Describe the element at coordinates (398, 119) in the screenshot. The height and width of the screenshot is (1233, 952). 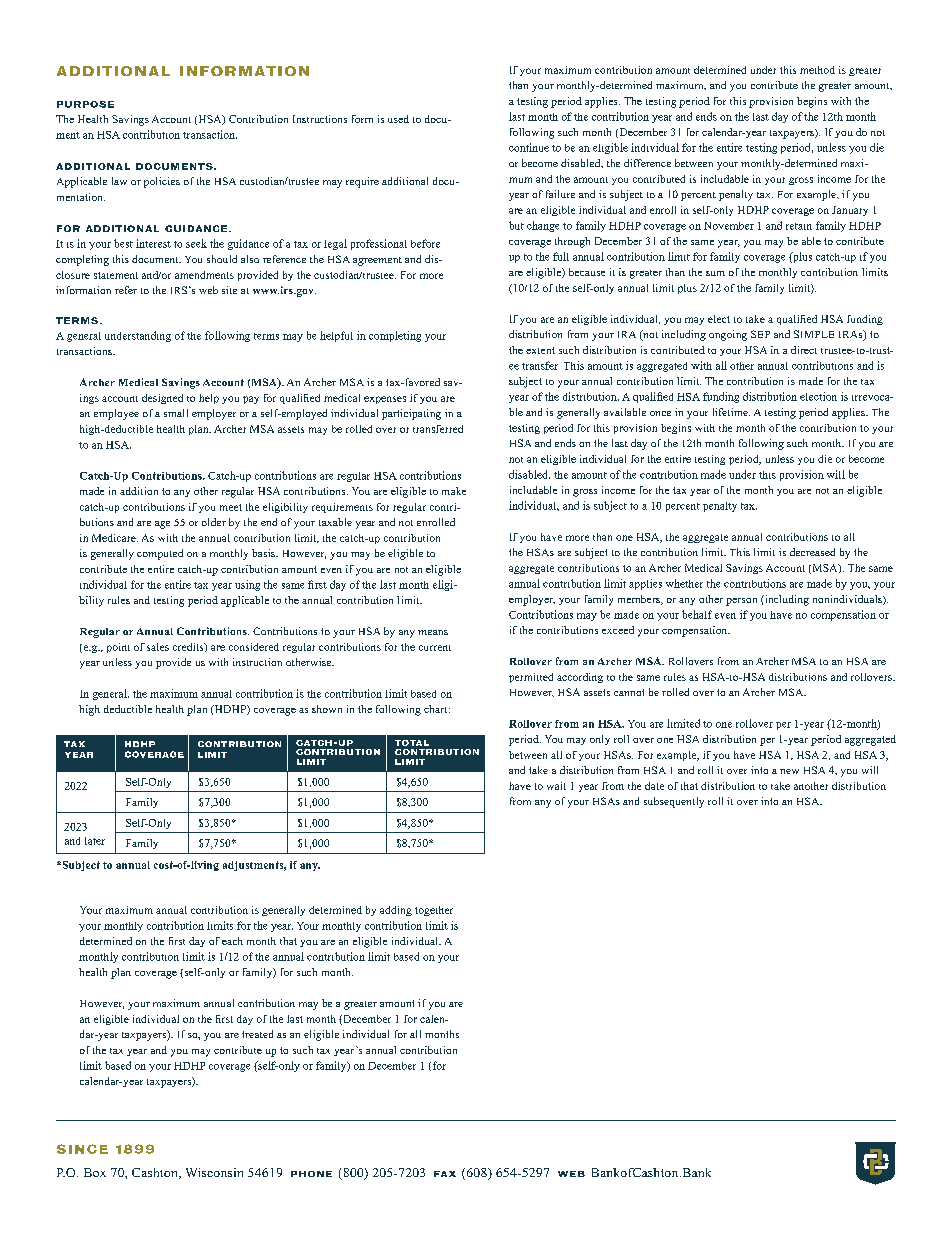
I see `used` at that location.
